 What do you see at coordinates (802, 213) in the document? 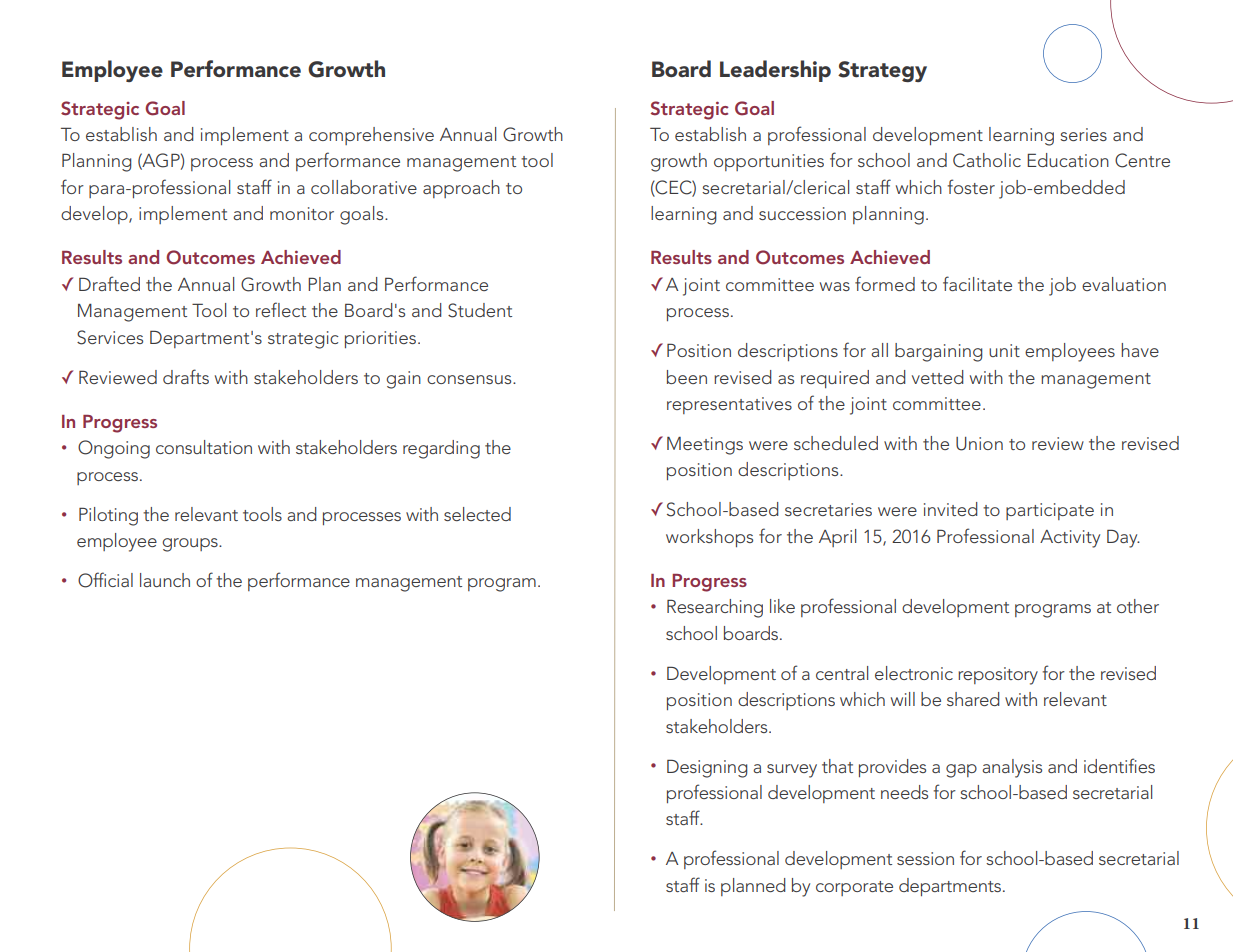
I see `succession` at bounding box center [802, 213].
